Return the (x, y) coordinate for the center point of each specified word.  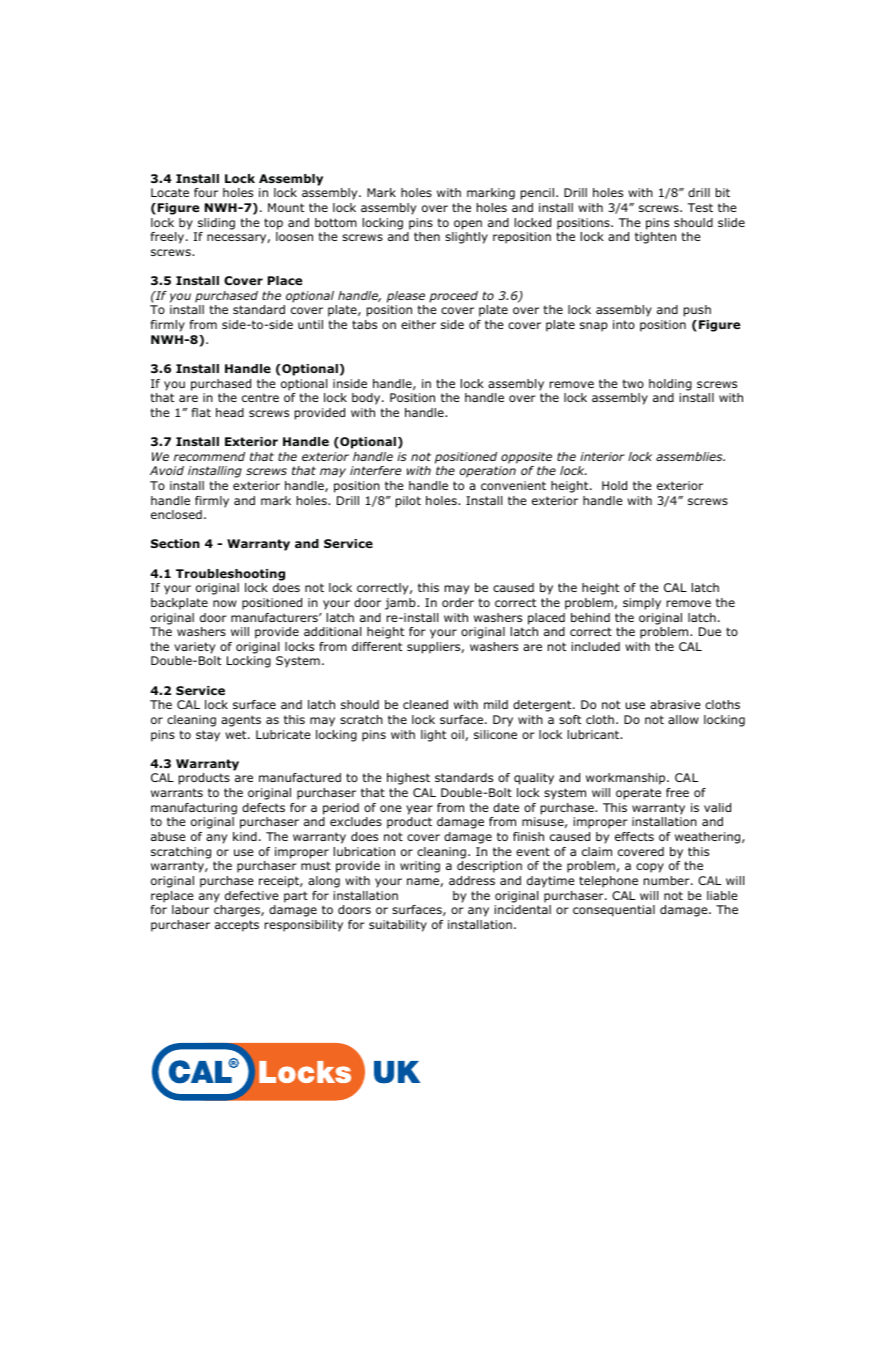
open (468, 225)
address (472, 880)
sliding (216, 224)
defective (252, 895)
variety (194, 648)
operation (488, 472)
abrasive (675, 704)
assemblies (690, 456)
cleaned (425, 704)
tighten (655, 238)
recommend (209, 456)
